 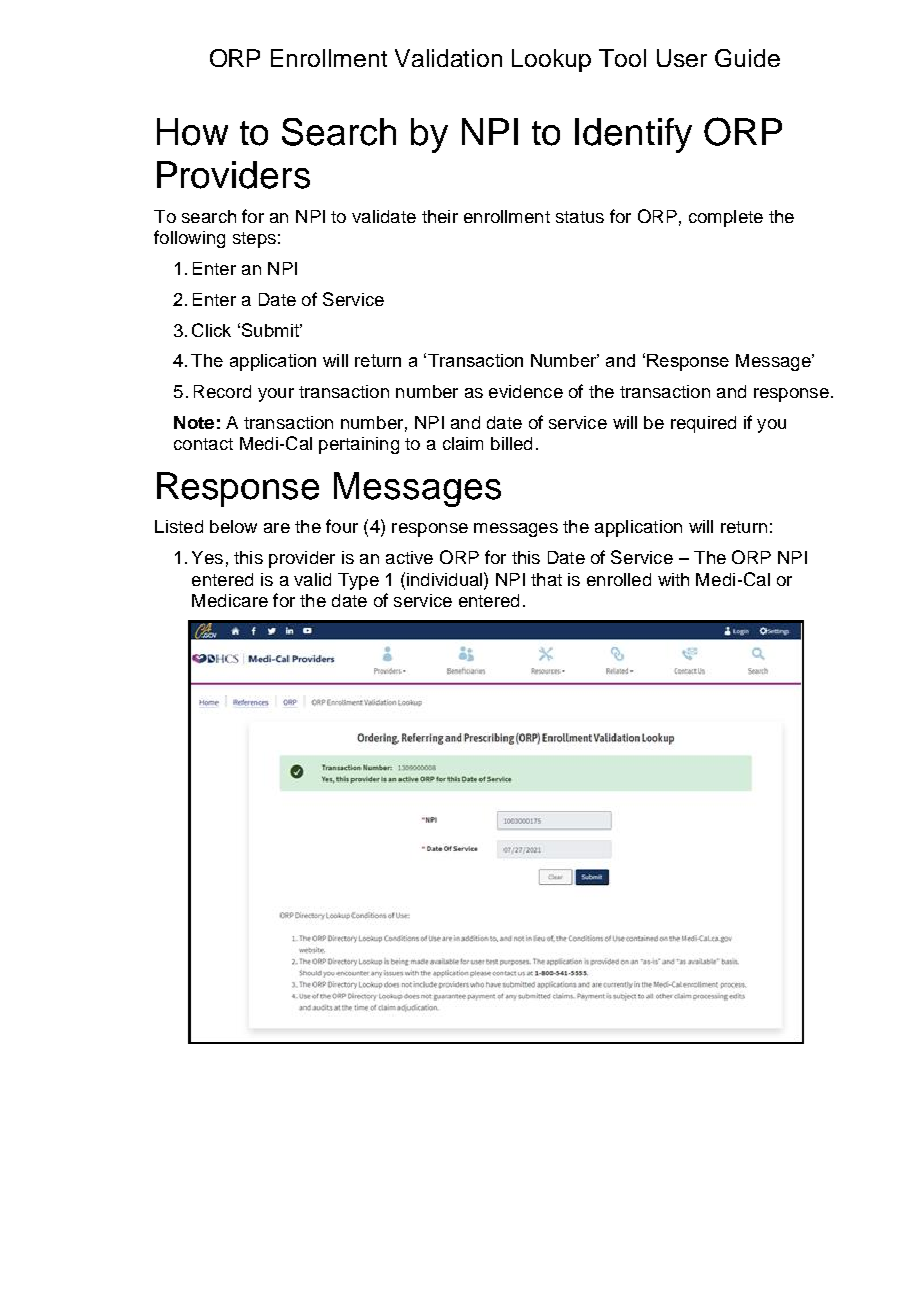 What do you see at coordinates (526, 391) in the page?
I see `evidence` at bounding box center [526, 391].
